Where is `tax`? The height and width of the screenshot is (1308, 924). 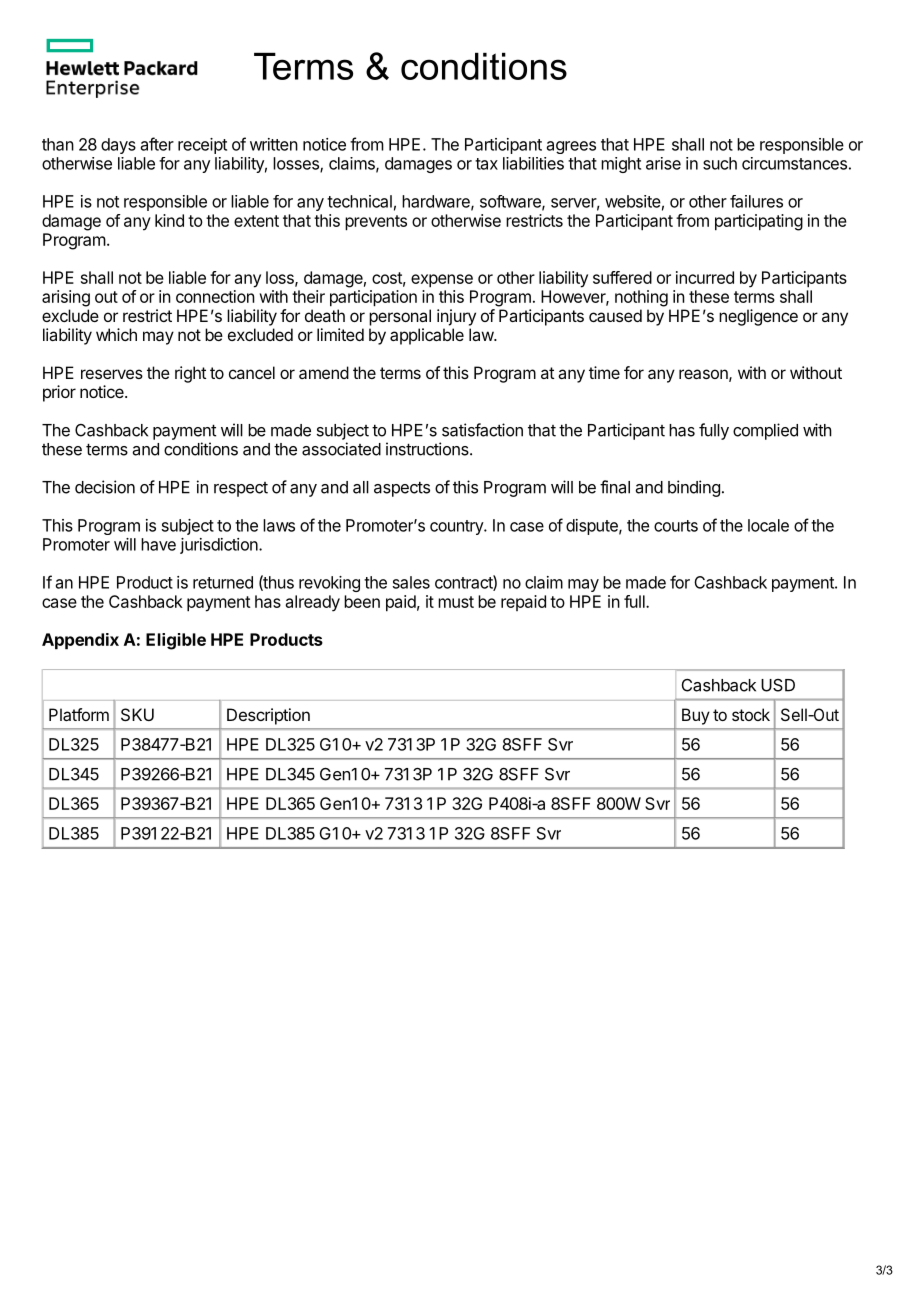 tax is located at coordinates (486, 164).
